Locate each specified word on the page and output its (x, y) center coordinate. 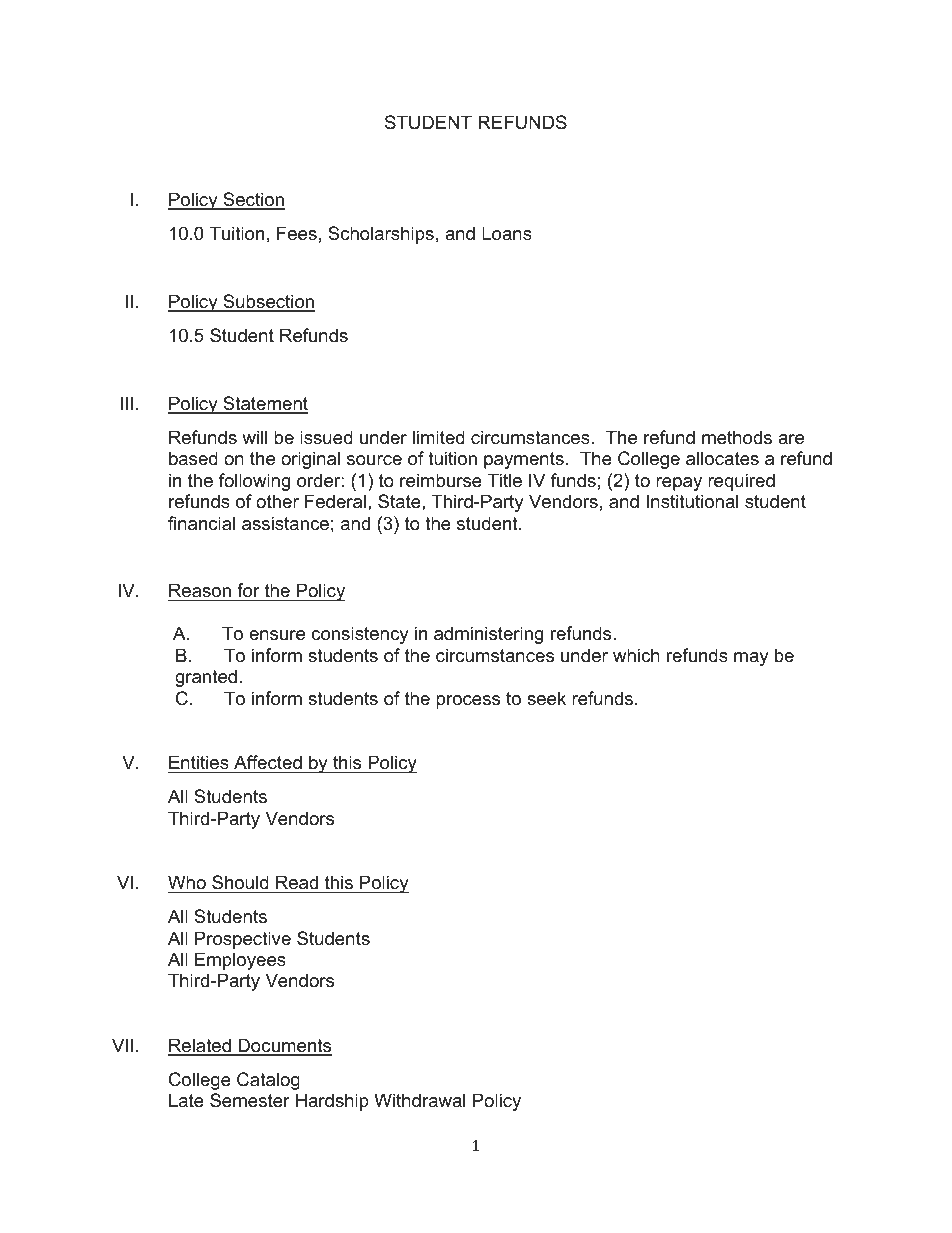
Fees (297, 233)
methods (737, 437)
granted (206, 678)
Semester (250, 1100)
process (468, 702)
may (751, 659)
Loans (507, 233)
